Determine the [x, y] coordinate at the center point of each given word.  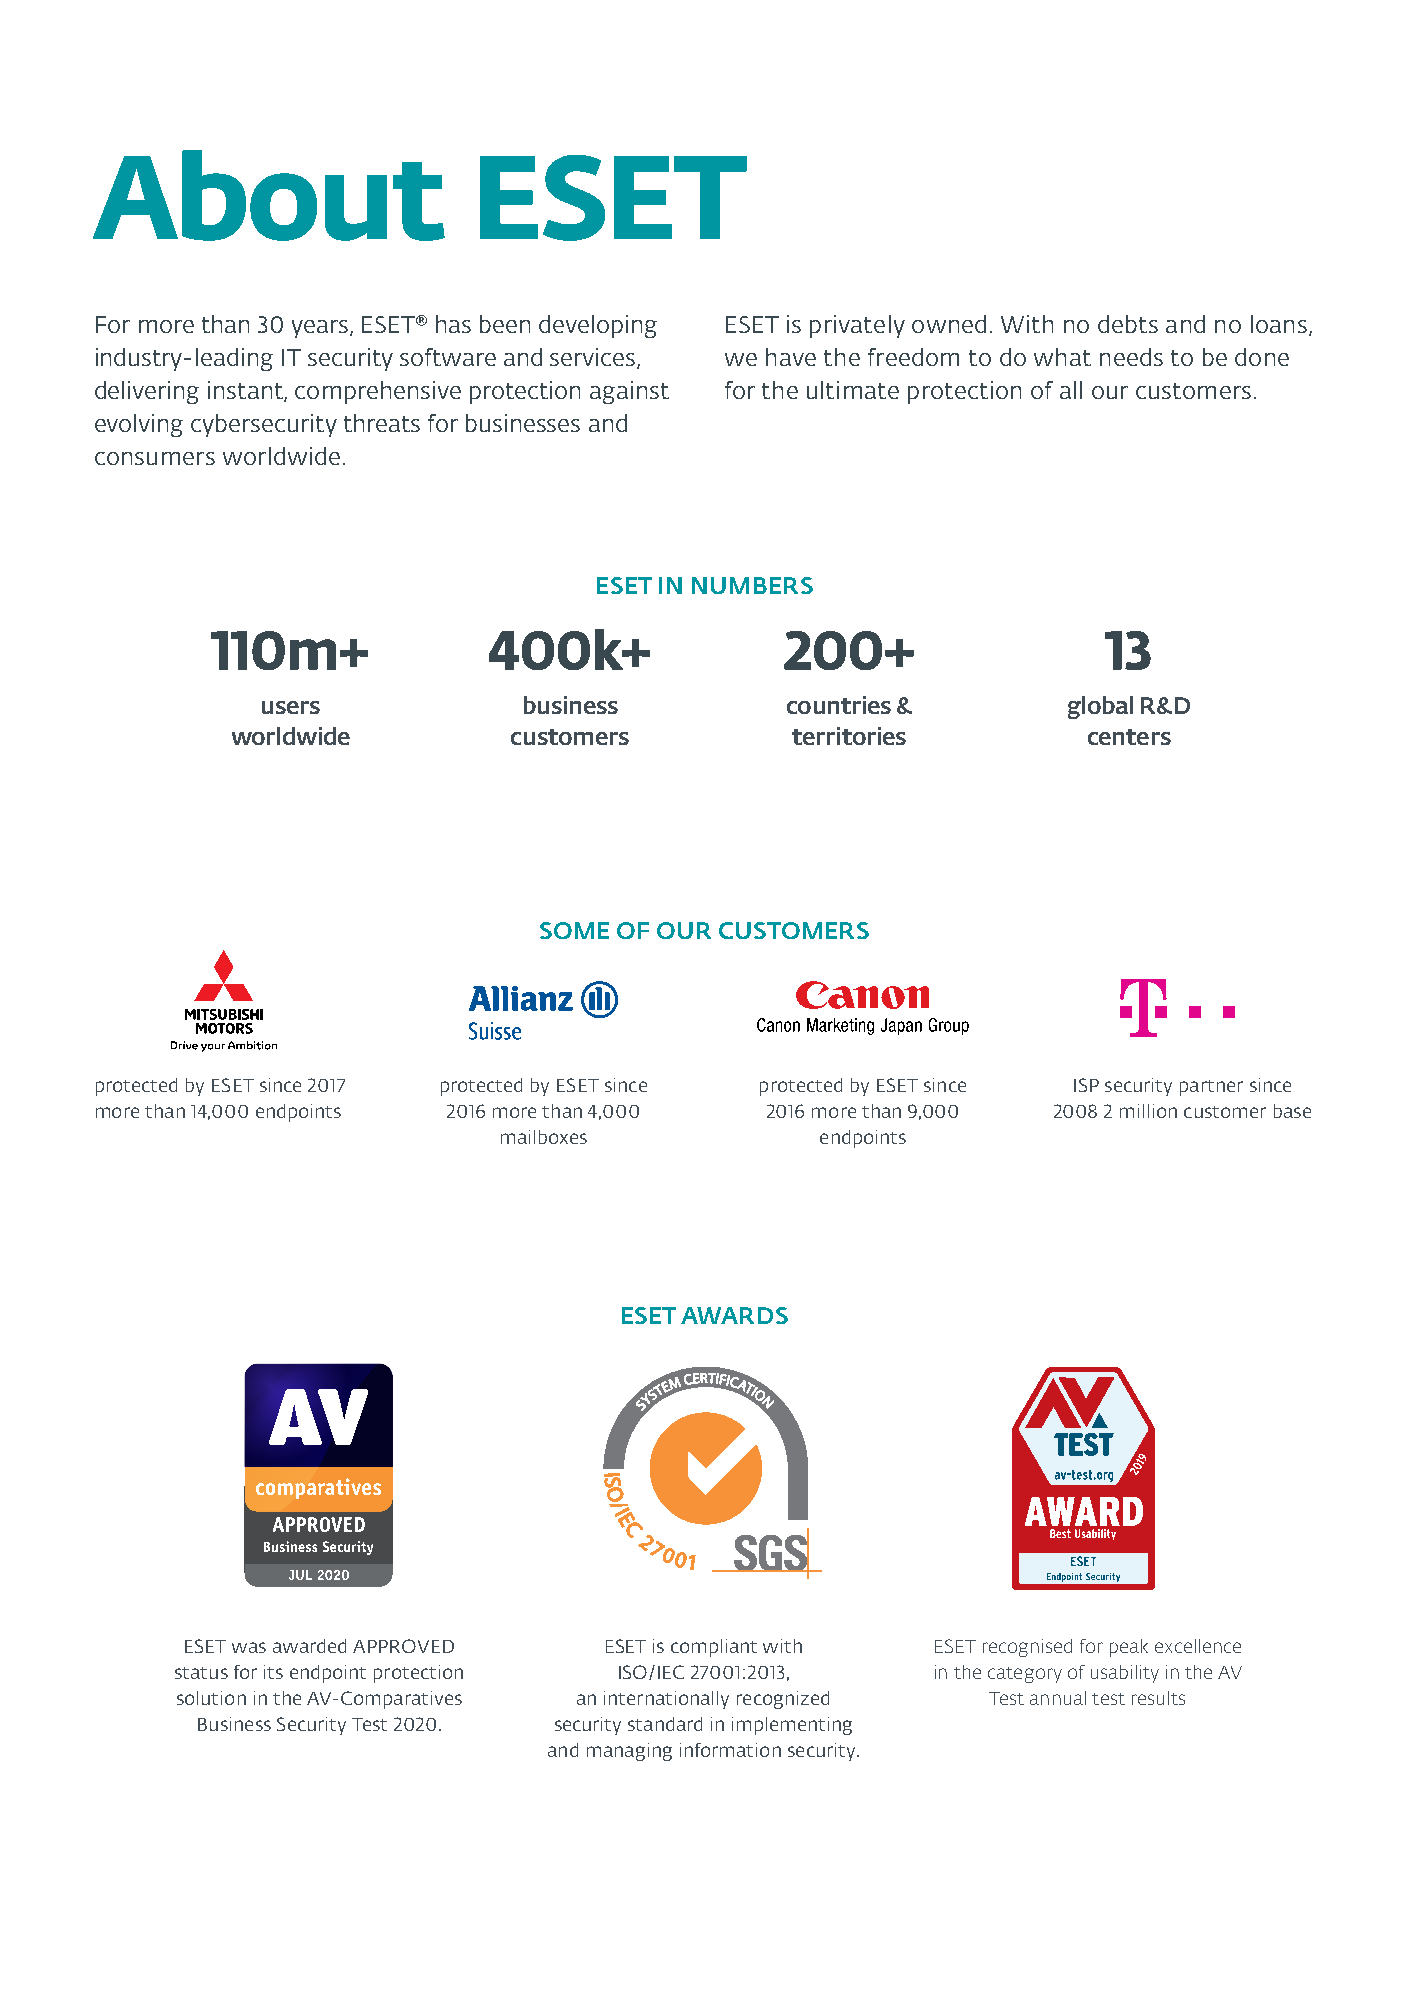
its [273, 1672]
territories [849, 736]
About [269, 195]
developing [598, 326]
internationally [666, 1700]
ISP [1086, 1085]
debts [1128, 324]
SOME [574, 930]
